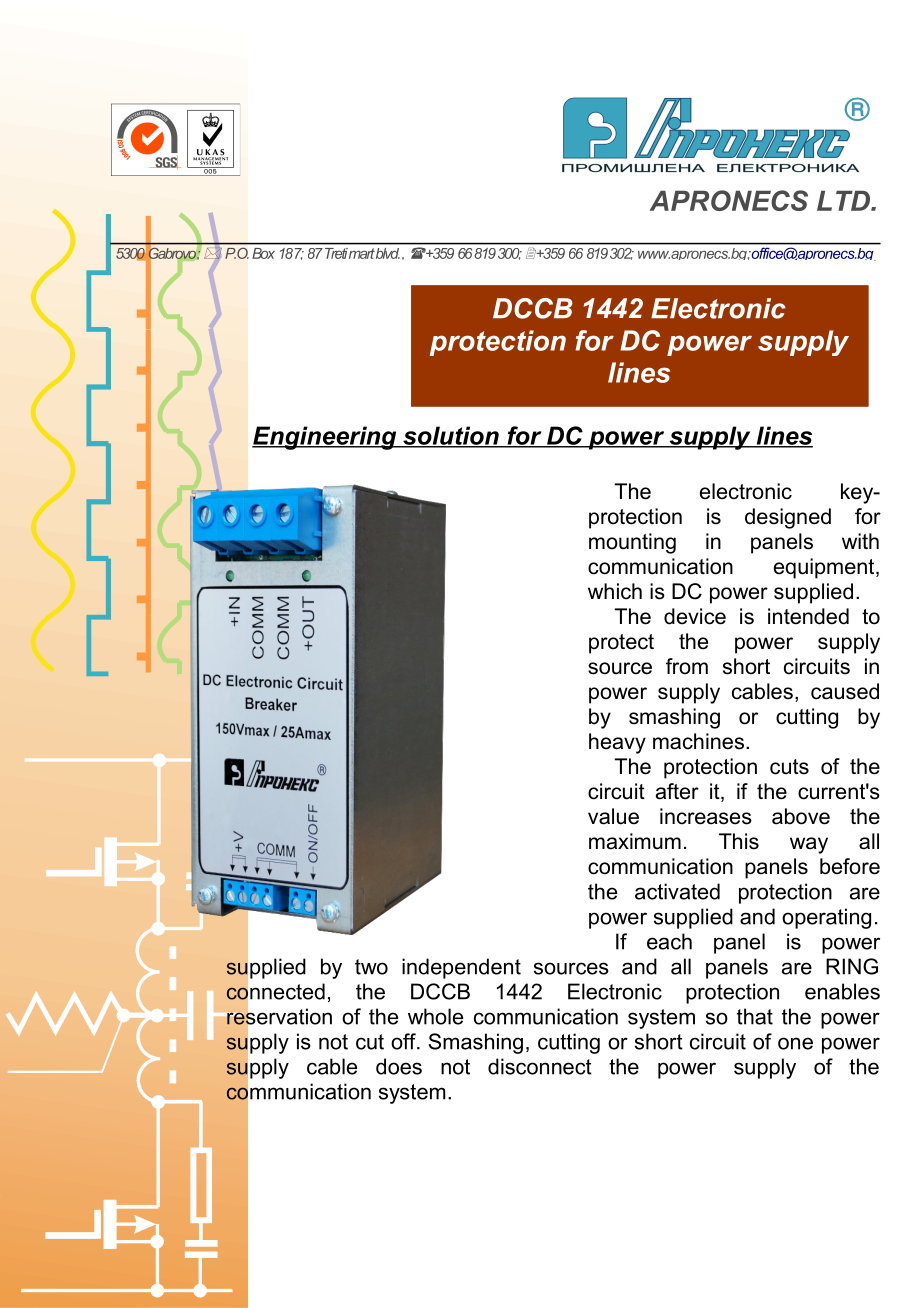 The height and width of the screenshot is (1308, 924). I want to click on disconnect, so click(540, 1066).
